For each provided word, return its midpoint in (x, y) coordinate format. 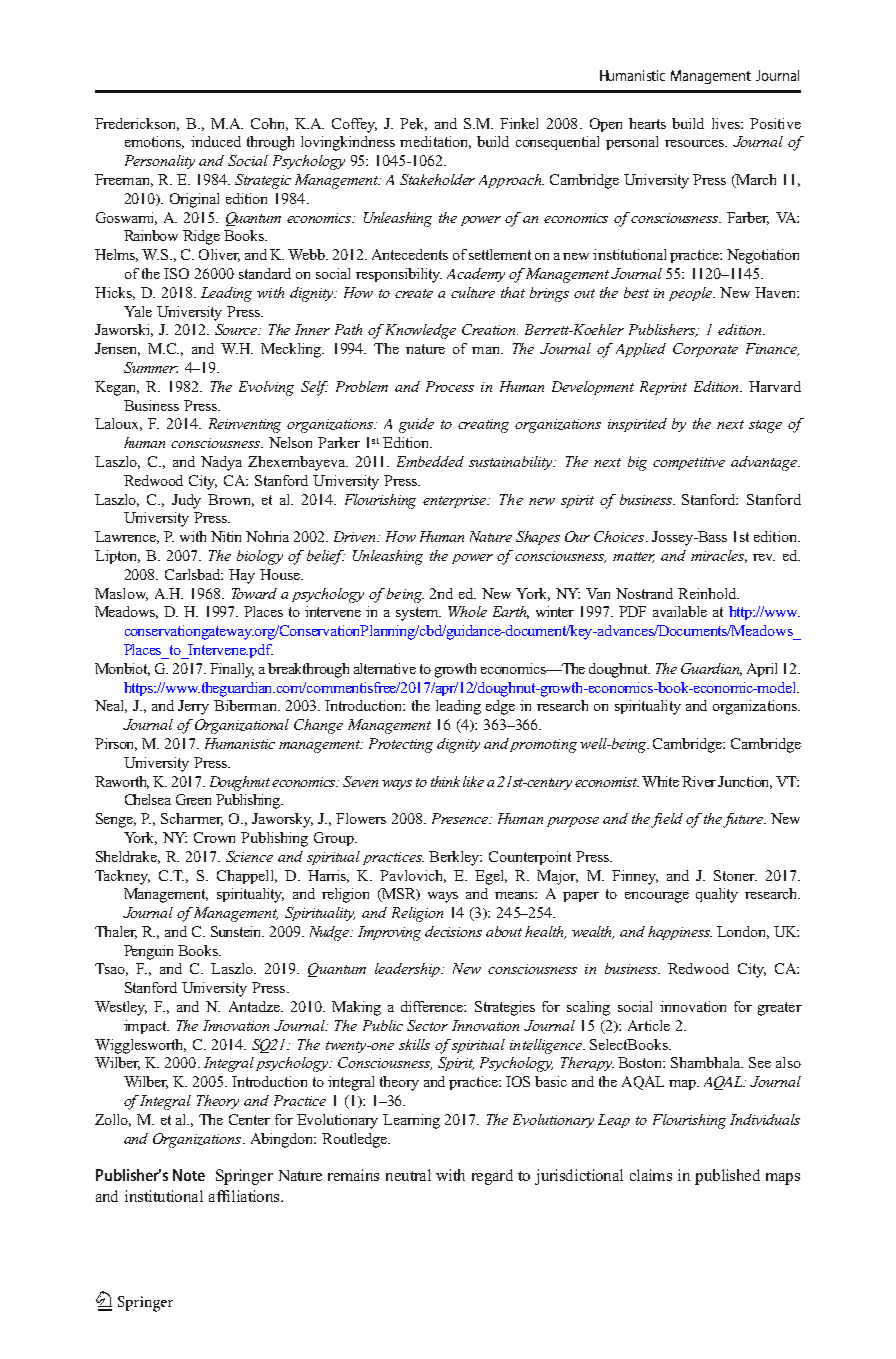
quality (717, 895)
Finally (232, 670)
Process (450, 386)
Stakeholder (437, 179)
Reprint (663, 388)
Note (189, 1175)
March (755, 181)
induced (216, 141)
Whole (467, 611)
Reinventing (245, 425)
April (762, 670)
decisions (453, 931)
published (727, 1177)
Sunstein (237, 931)
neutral (408, 1175)
